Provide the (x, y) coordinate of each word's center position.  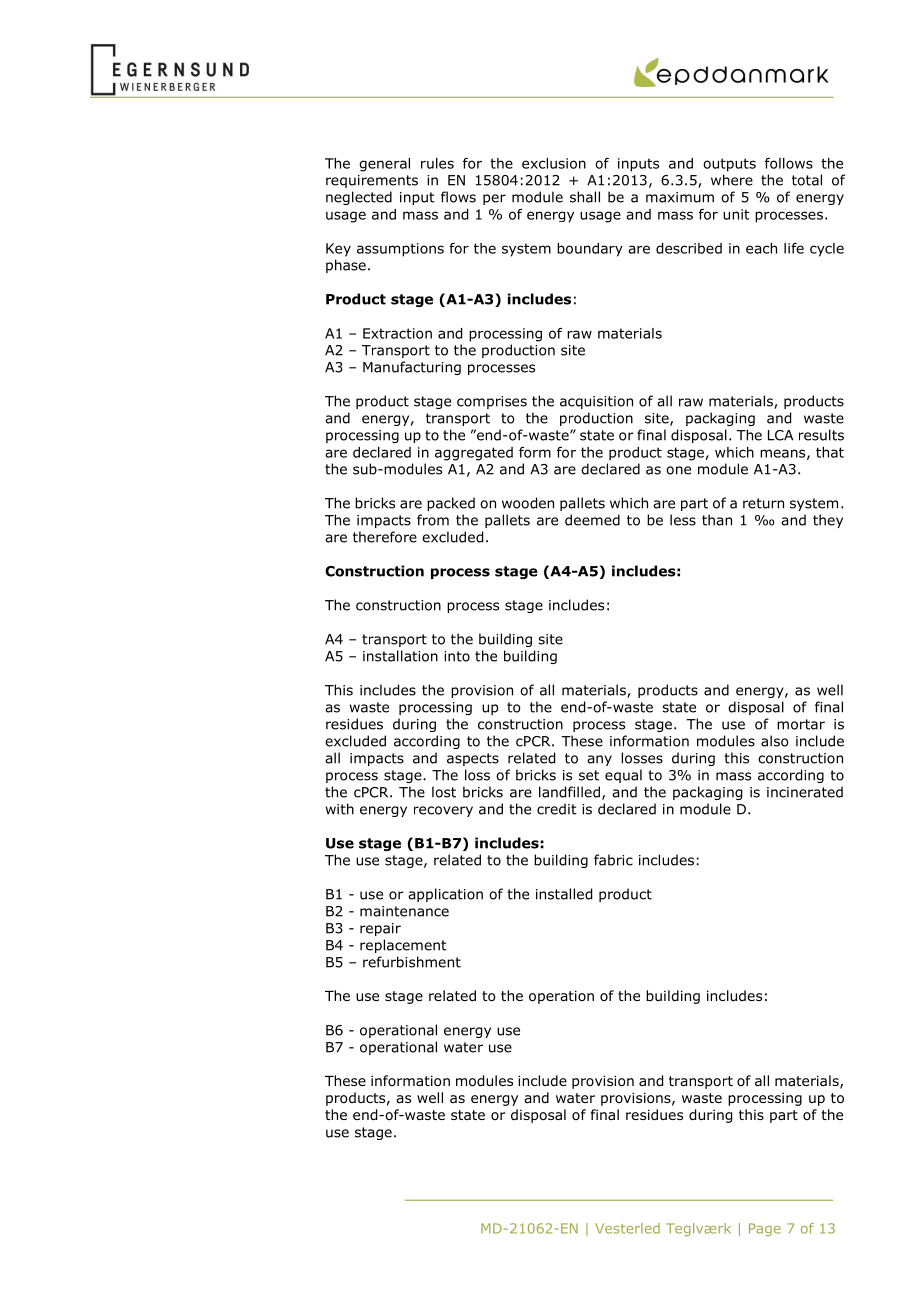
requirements (372, 181)
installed (564, 894)
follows (789, 163)
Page (765, 1229)
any (599, 760)
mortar (801, 724)
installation (400, 656)
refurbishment (412, 962)
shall (585, 197)
